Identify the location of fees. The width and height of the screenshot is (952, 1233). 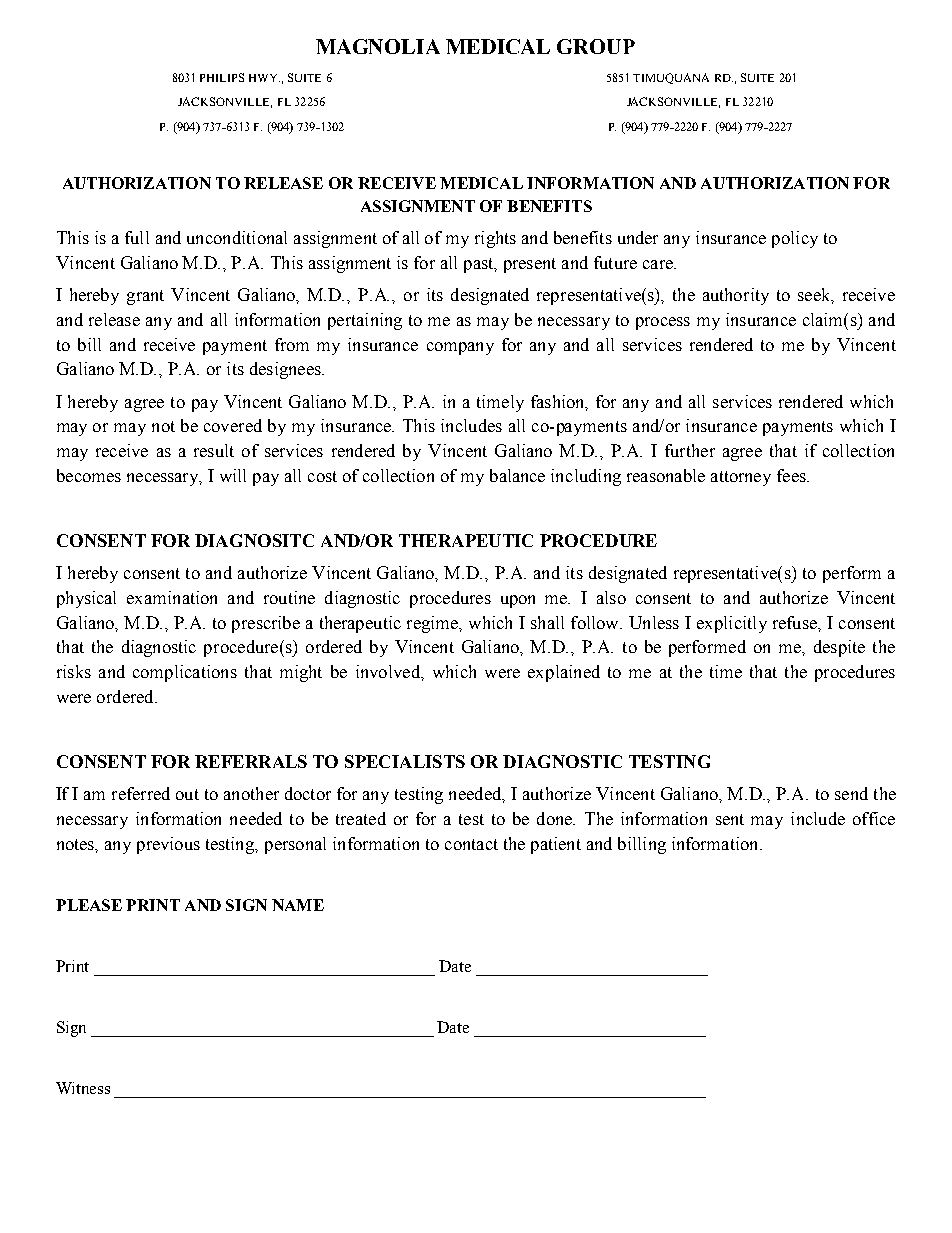
(792, 475).
